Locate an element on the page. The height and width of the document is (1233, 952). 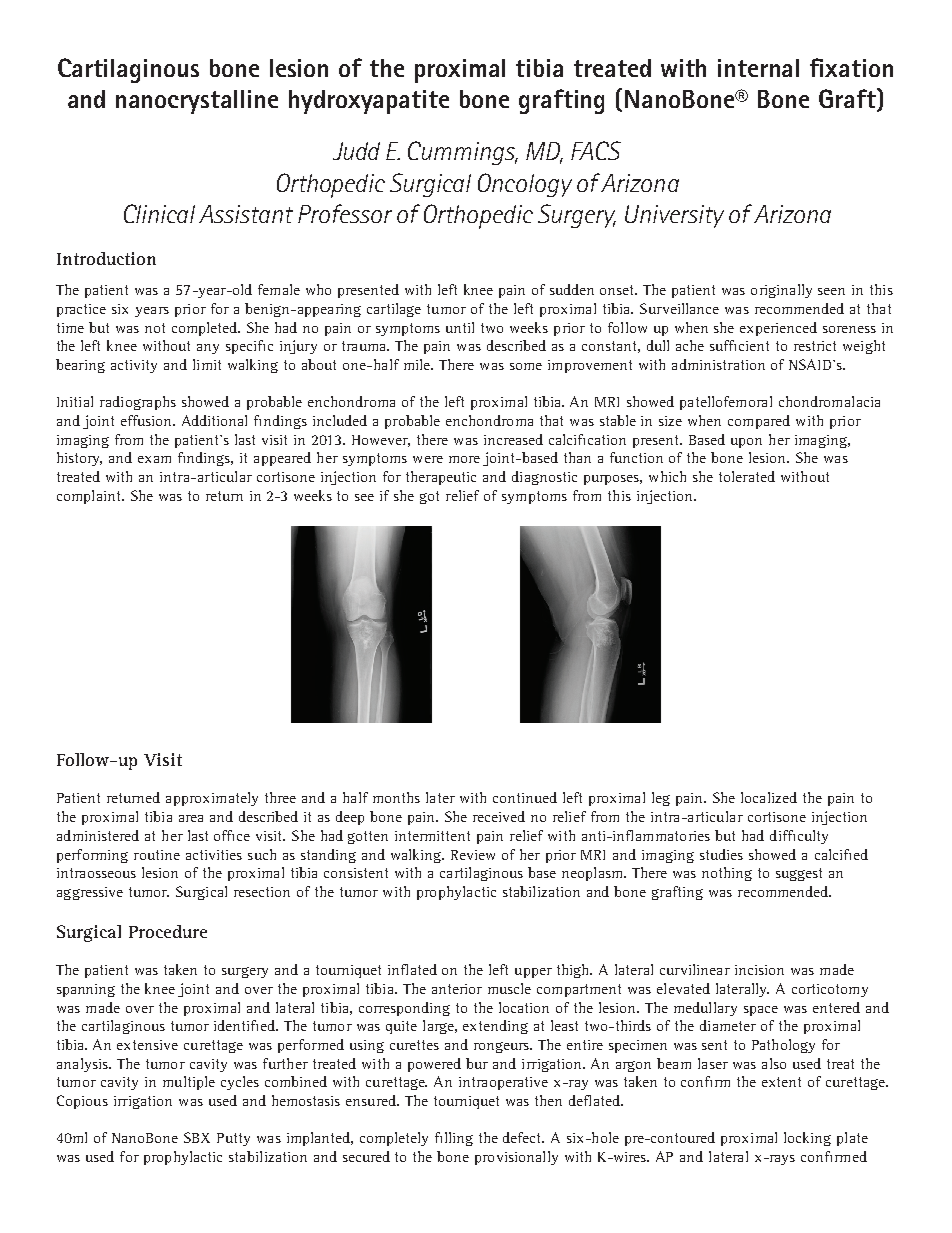
internal is located at coordinates (758, 68).
